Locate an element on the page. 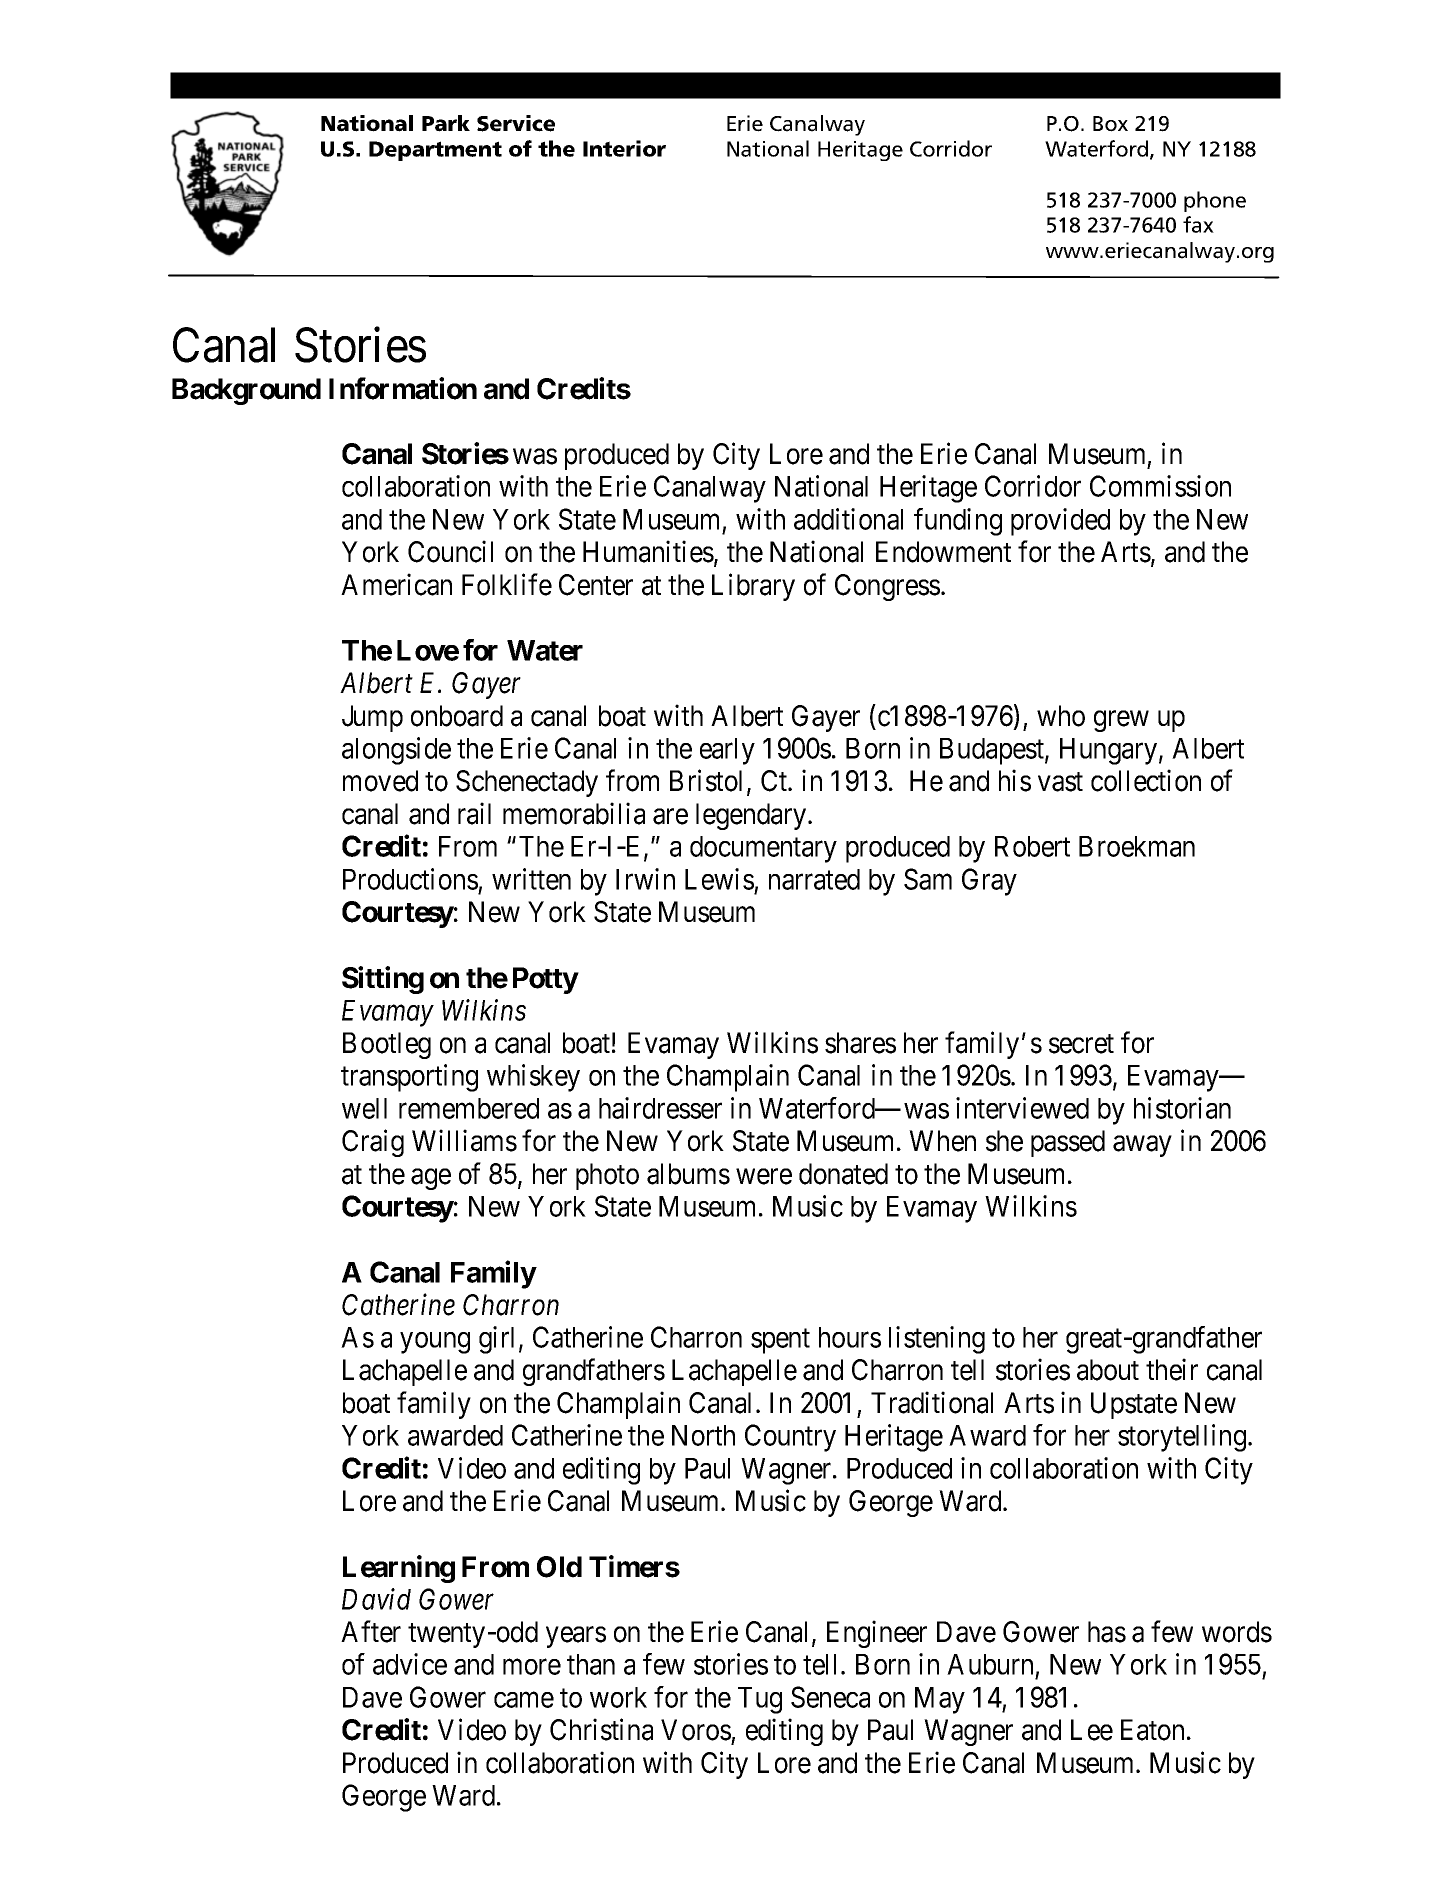 The image size is (1451, 1878). Department is located at coordinates (435, 151).
